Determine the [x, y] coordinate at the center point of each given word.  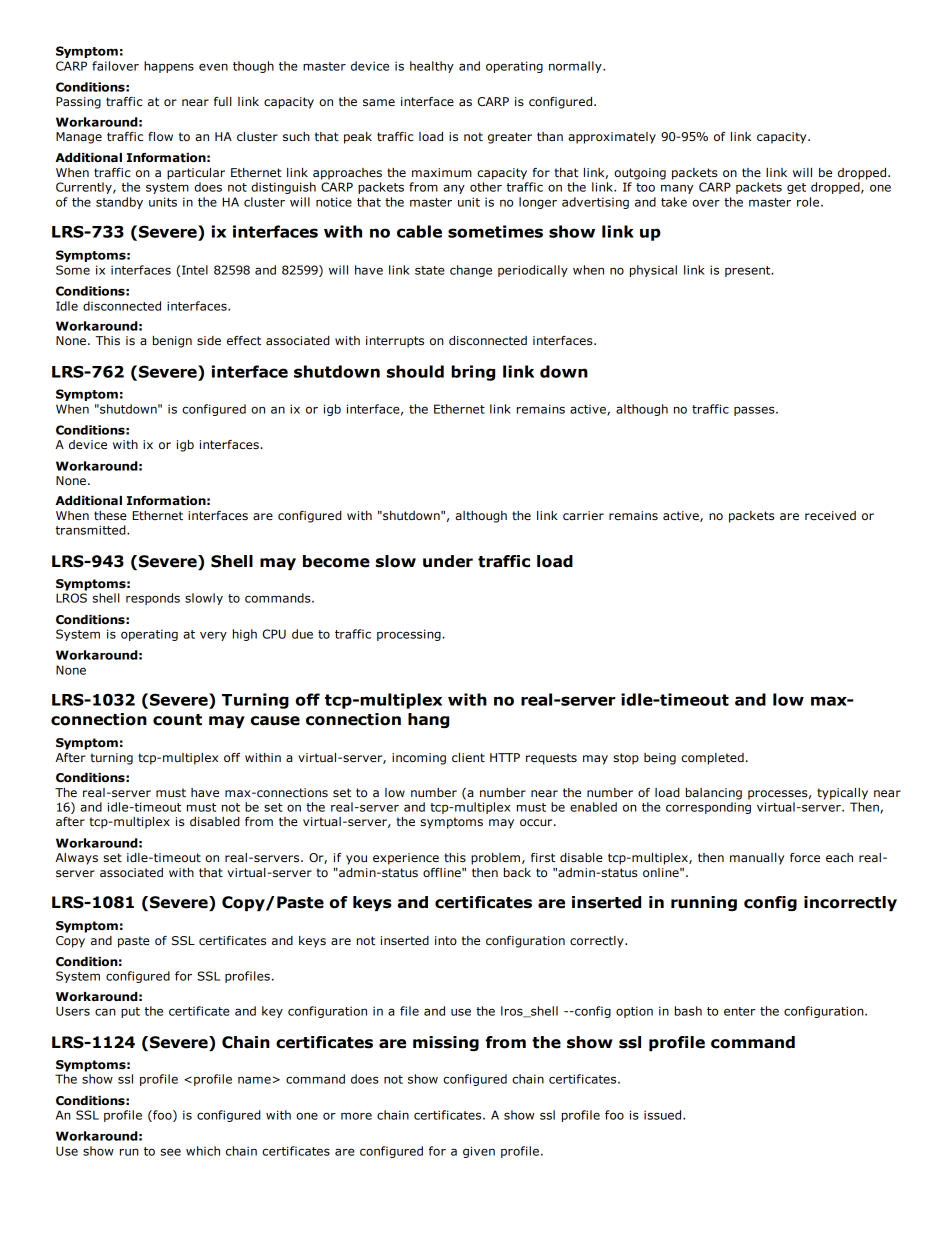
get [796, 188]
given [479, 1152]
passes [755, 411]
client [468, 757]
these [110, 515]
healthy [432, 67]
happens [169, 67]
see [170, 1152]
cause [275, 721]
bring [473, 373]
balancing [714, 794]
